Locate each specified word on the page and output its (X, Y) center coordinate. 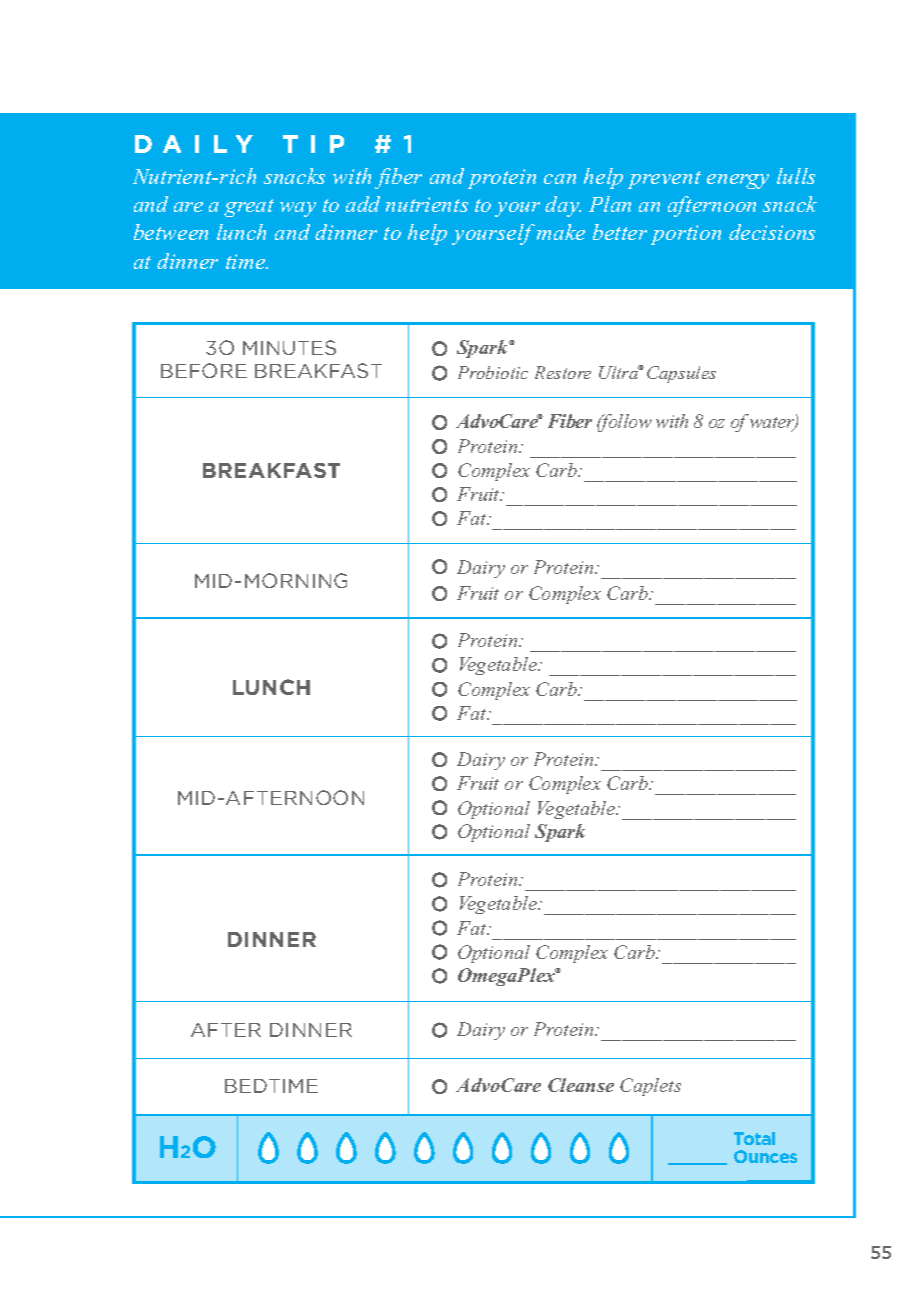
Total (754, 1138)
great (249, 208)
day (563, 206)
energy (738, 181)
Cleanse (581, 1085)
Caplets (650, 1087)
